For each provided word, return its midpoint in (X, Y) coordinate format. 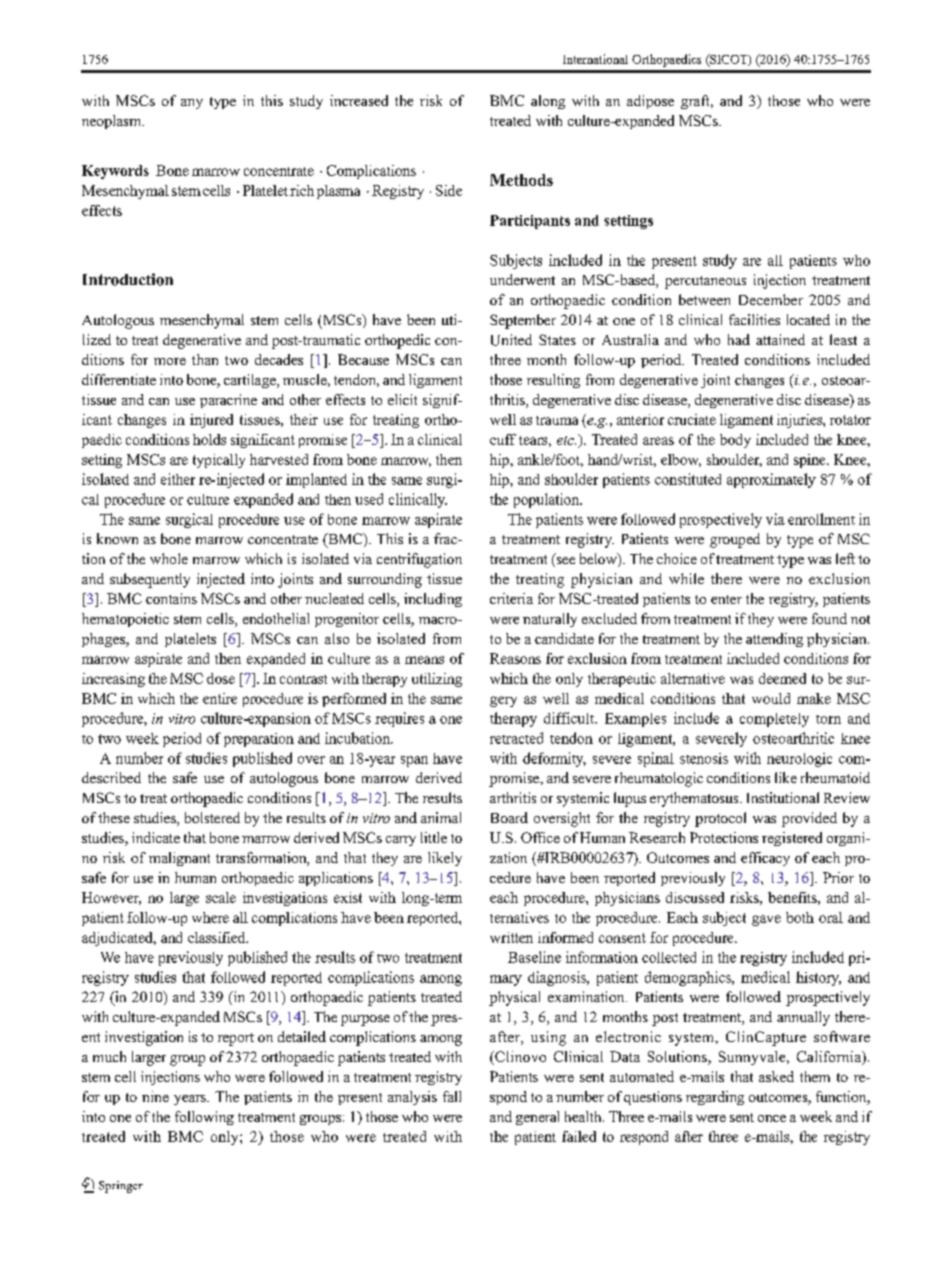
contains (171, 598)
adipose (650, 102)
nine (155, 1096)
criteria (511, 598)
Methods (521, 180)
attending (774, 640)
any (192, 104)
